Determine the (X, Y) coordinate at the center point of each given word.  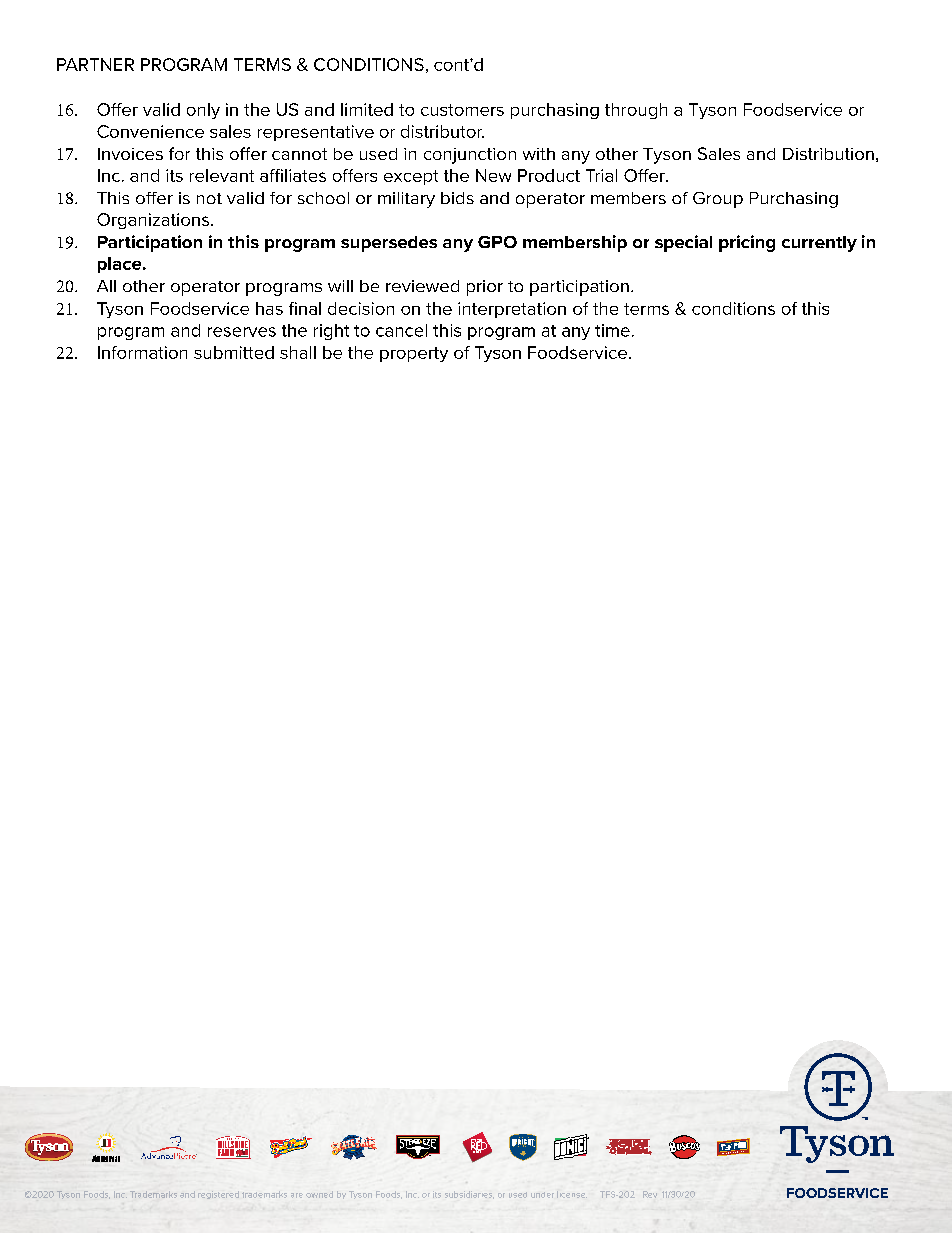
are (297, 1195)
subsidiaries (469, 1195)
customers (462, 110)
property (414, 354)
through (636, 111)
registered (218, 1195)
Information (142, 352)
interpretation (512, 310)
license (572, 1194)
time (612, 330)
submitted (234, 352)
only (203, 111)
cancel (401, 330)
